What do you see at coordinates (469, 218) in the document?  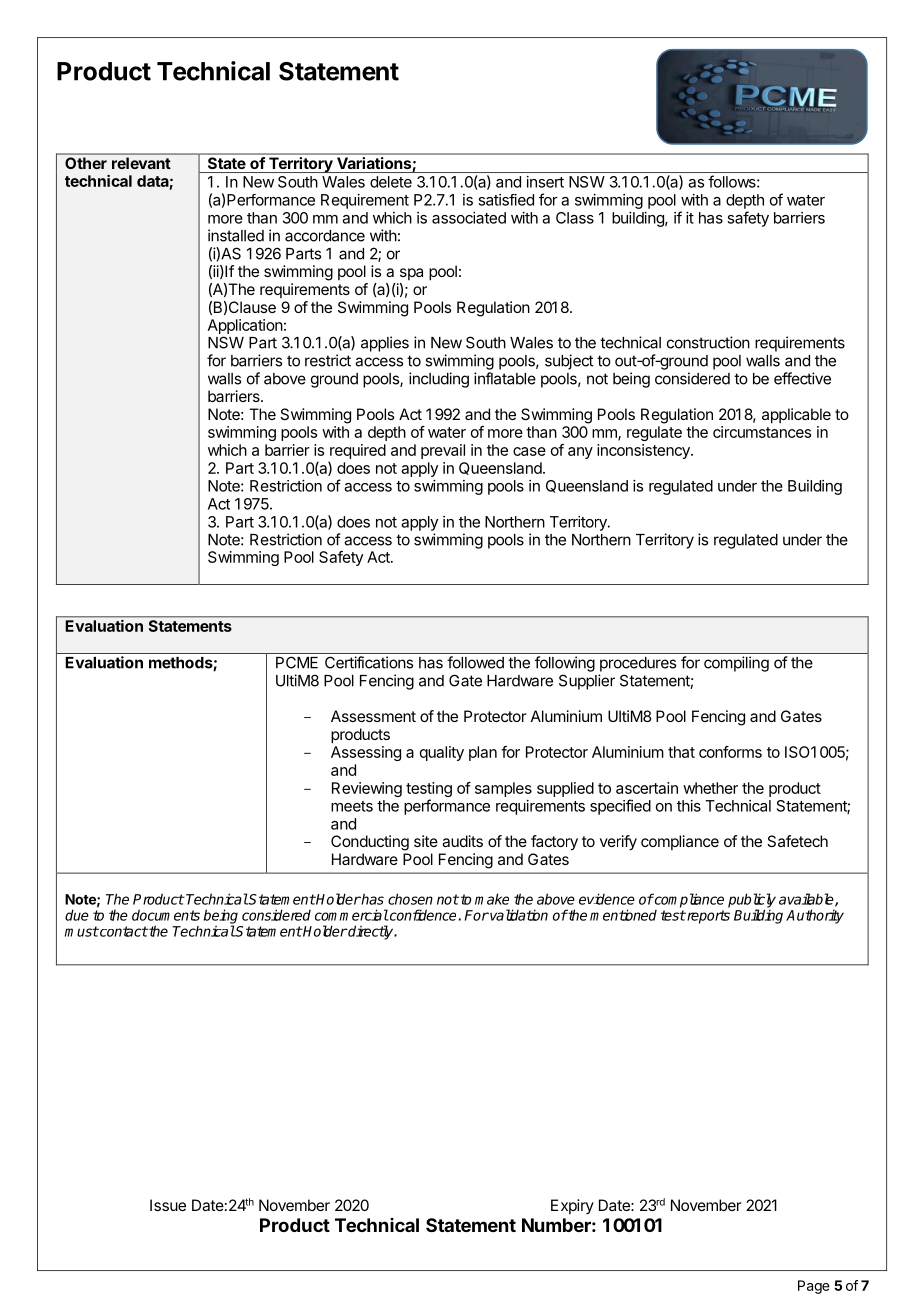 I see `associated` at bounding box center [469, 218].
